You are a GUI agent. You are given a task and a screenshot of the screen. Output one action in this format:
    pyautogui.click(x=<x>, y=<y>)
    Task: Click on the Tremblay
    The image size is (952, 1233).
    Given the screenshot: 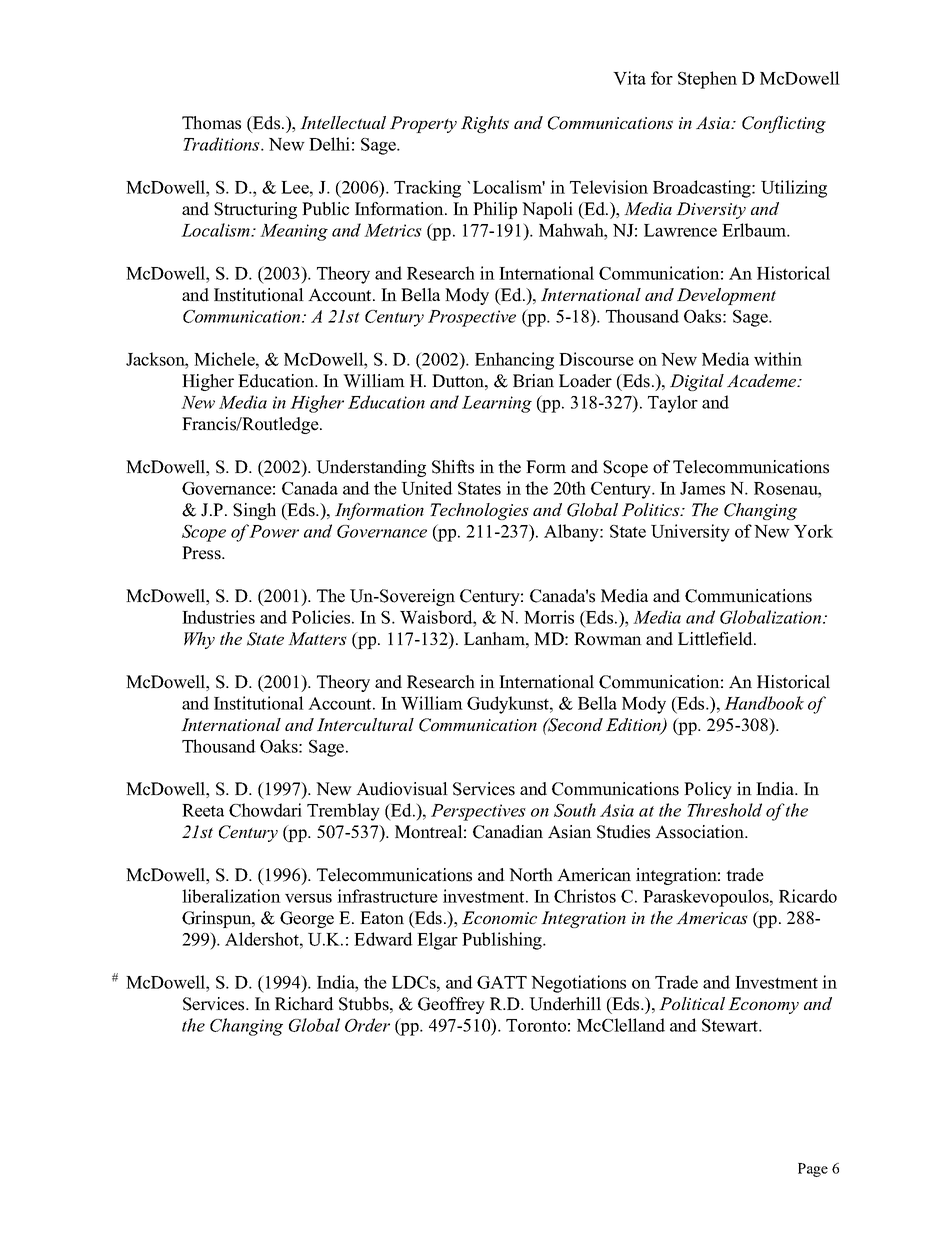 What is the action you would take?
    pyautogui.click(x=343, y=812)
